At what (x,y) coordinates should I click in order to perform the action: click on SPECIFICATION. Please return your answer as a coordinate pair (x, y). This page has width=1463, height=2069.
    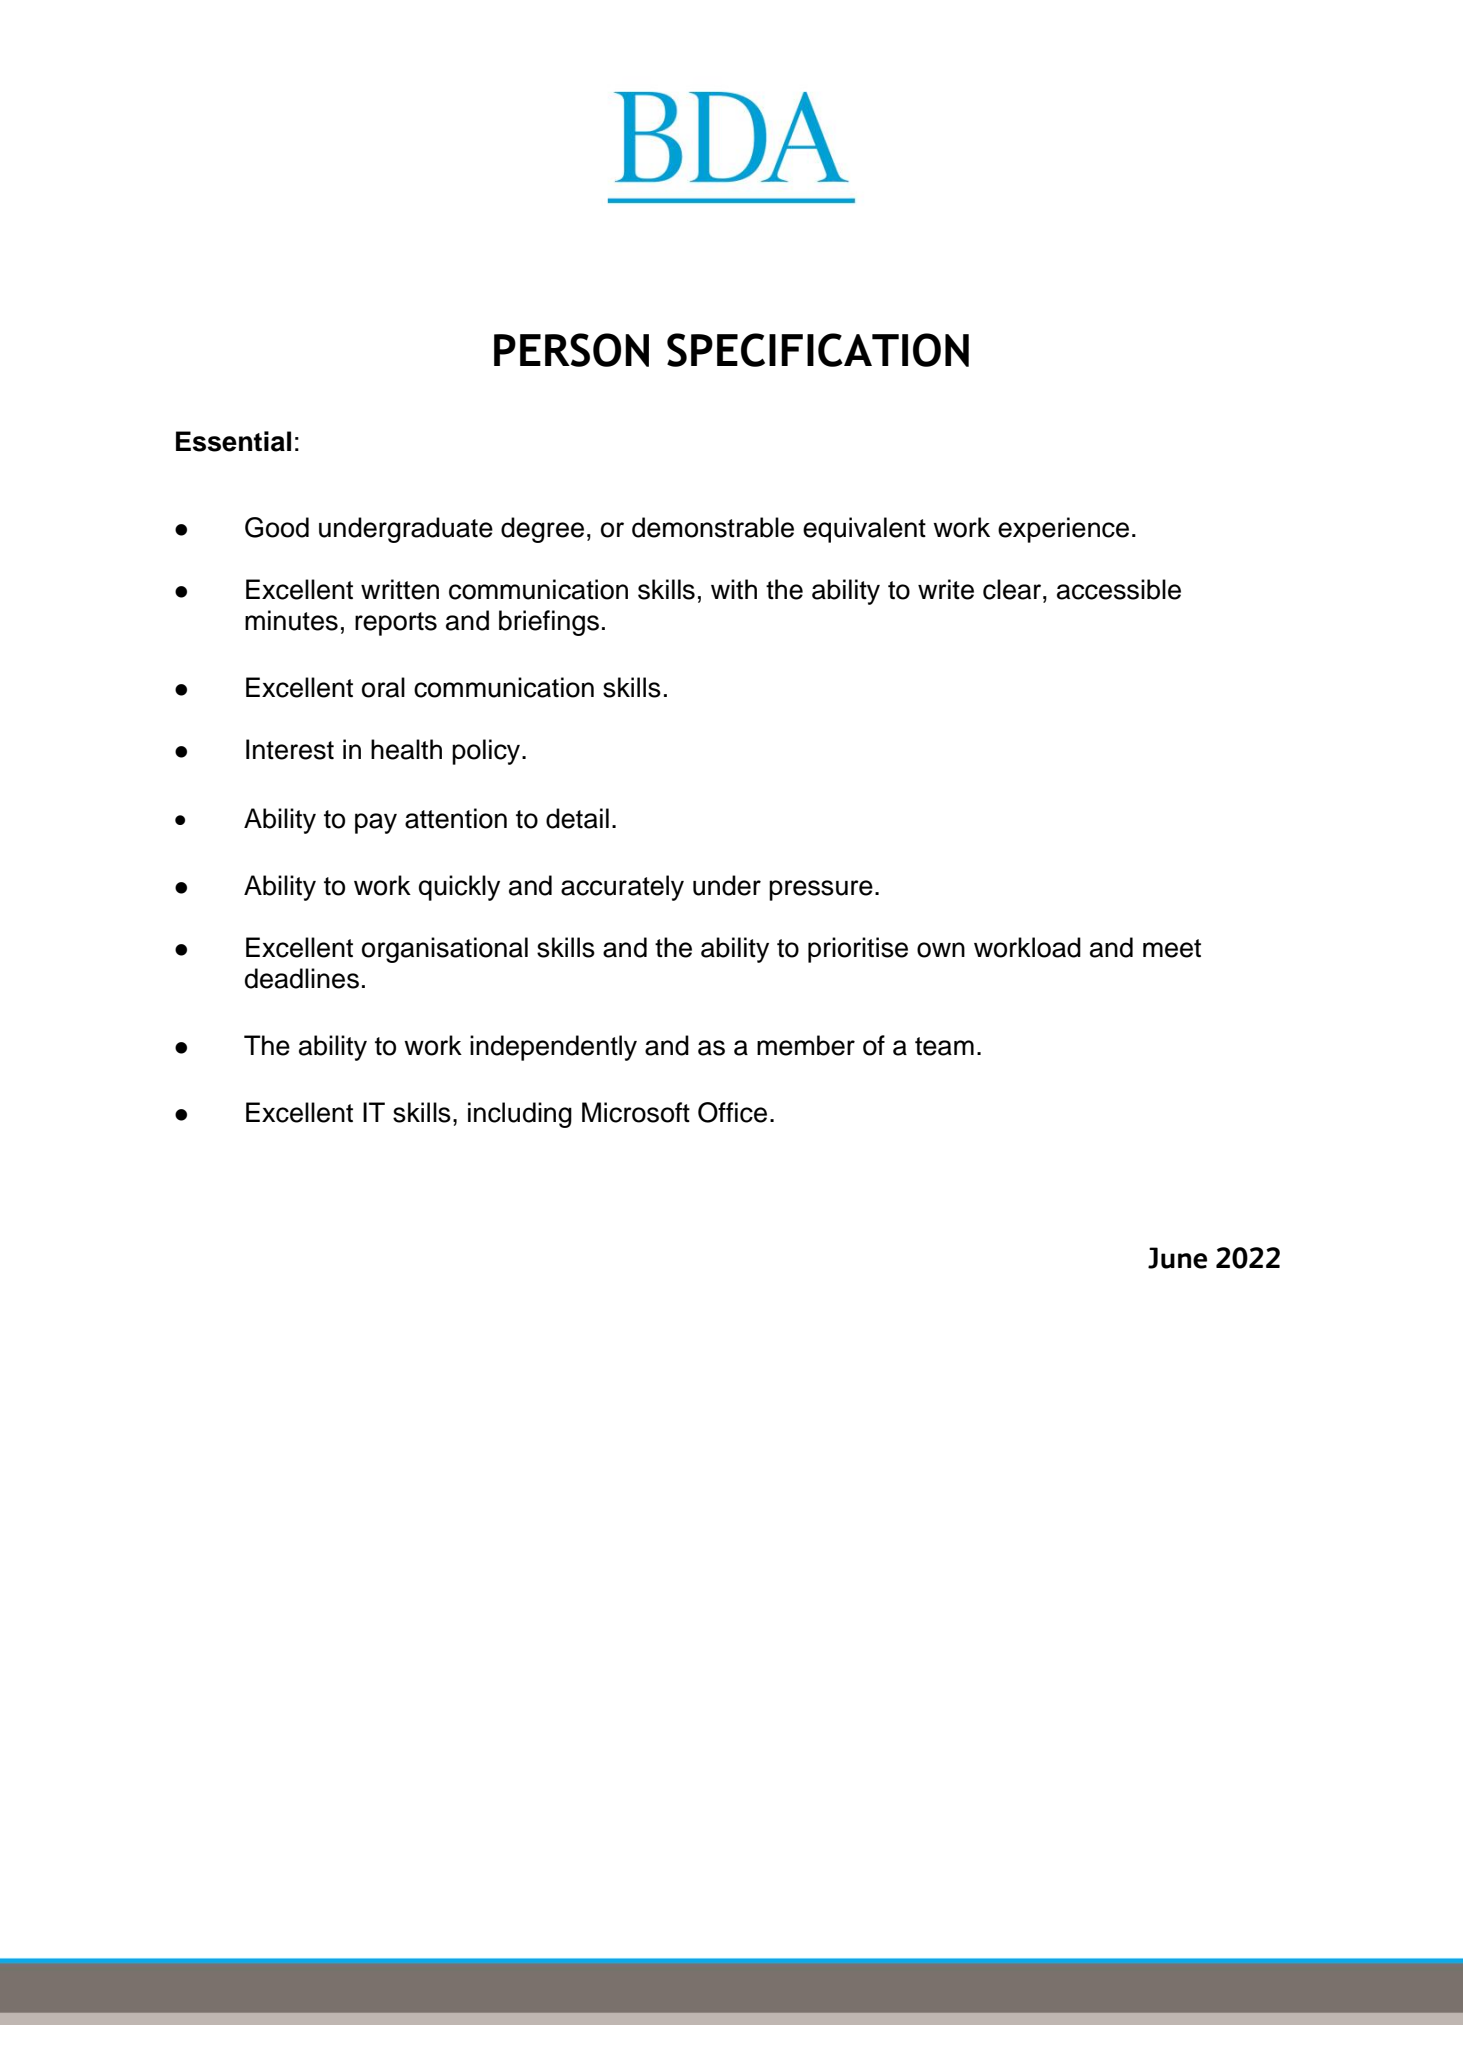
    Looking at the image, I should click on (818, 350).
